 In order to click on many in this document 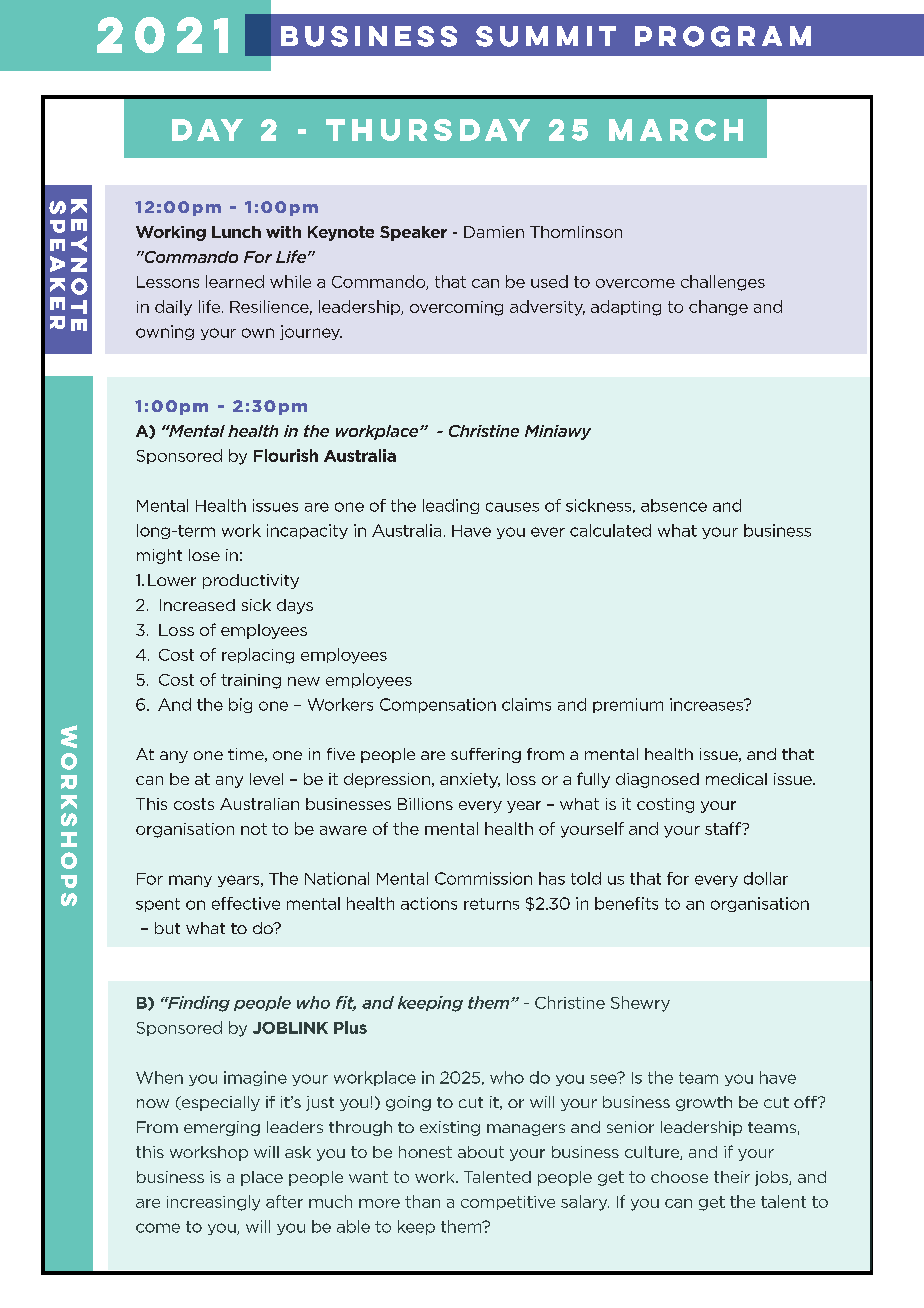, I will do `click(190, 881)`.
